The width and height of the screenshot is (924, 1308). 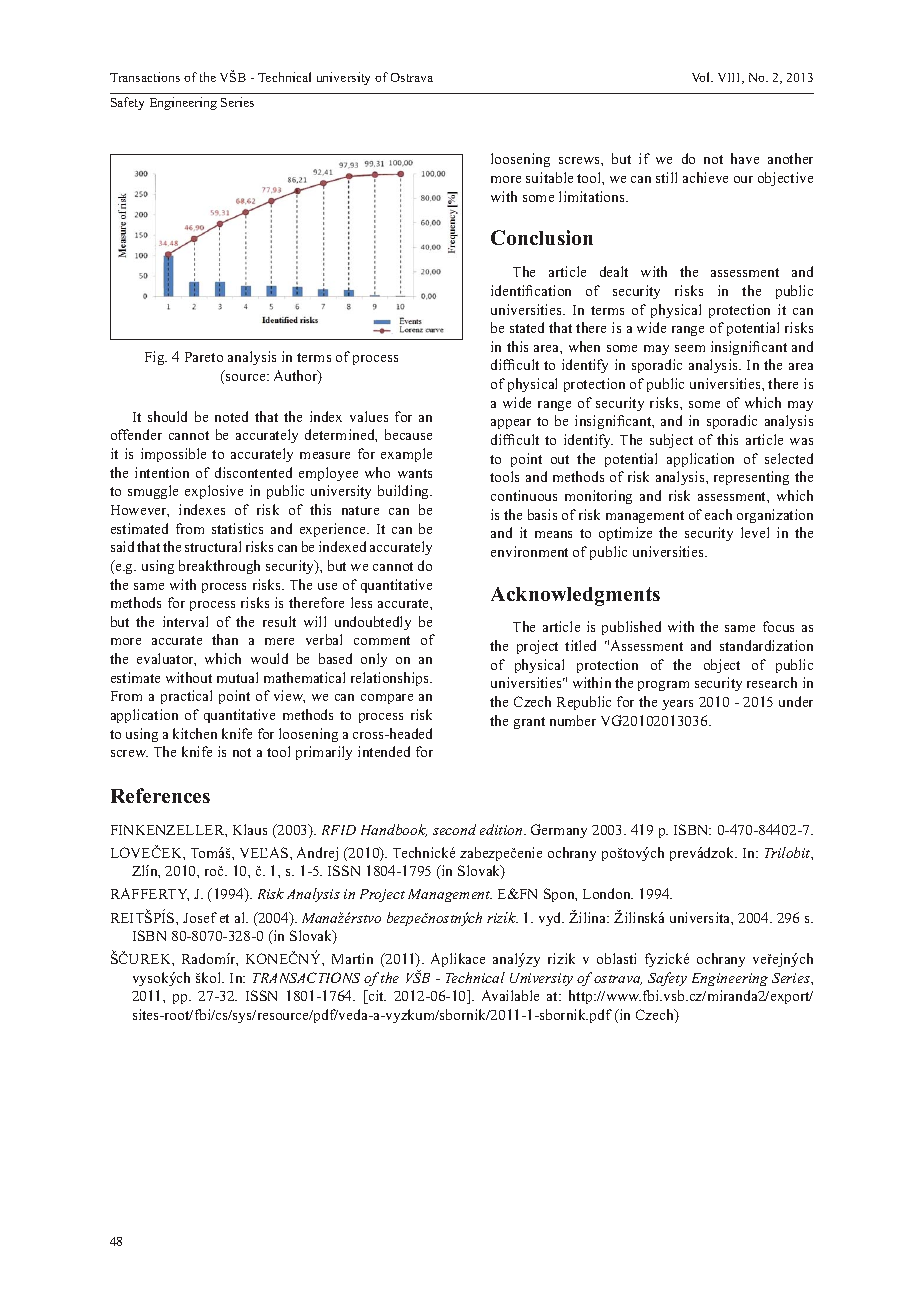 What do you see at coordinates (718, 514) in the screenshot?
I see `each` at bounding box center [718, 514].
